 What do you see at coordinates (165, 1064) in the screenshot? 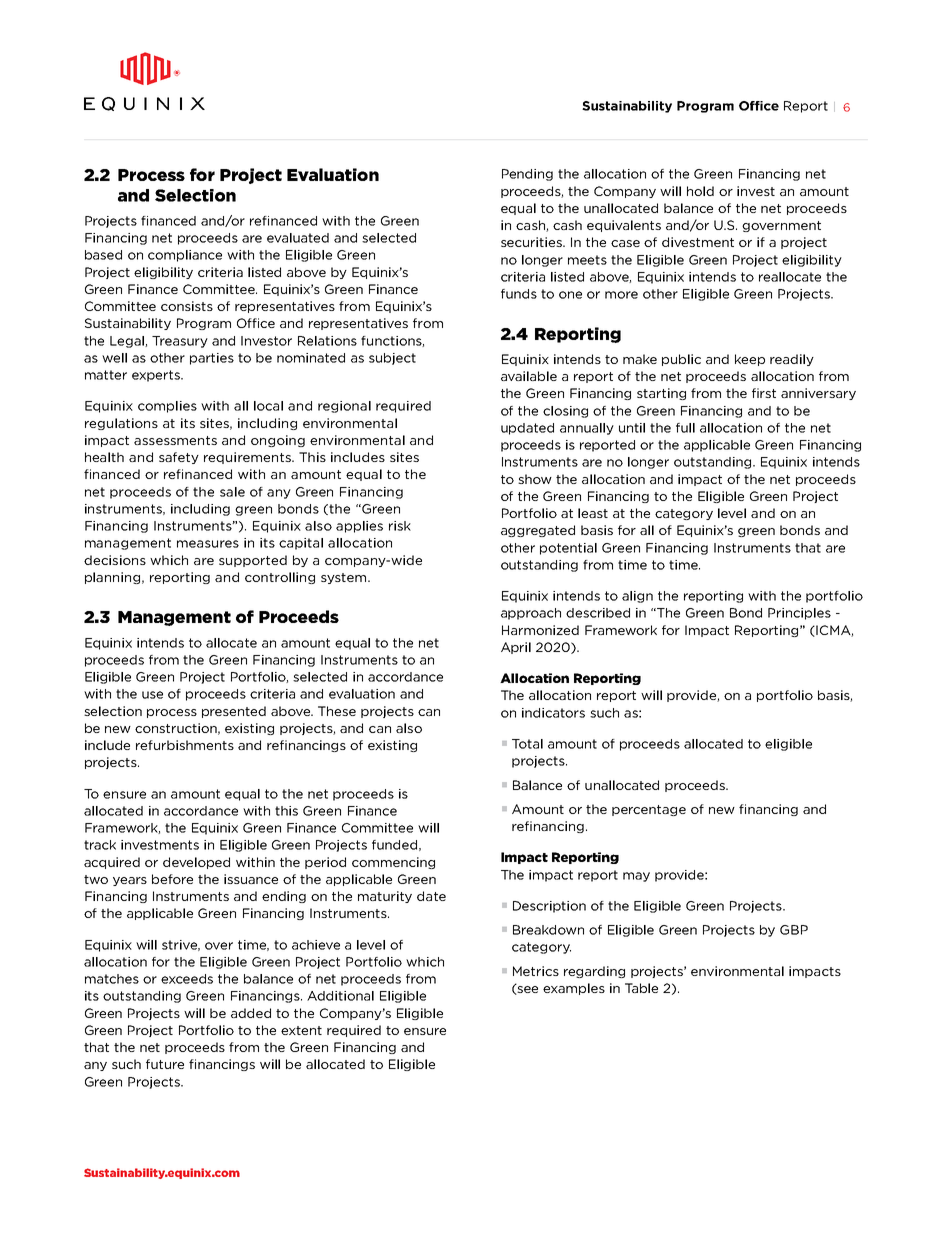
I see `future` at bounding box center [165, 1064].
